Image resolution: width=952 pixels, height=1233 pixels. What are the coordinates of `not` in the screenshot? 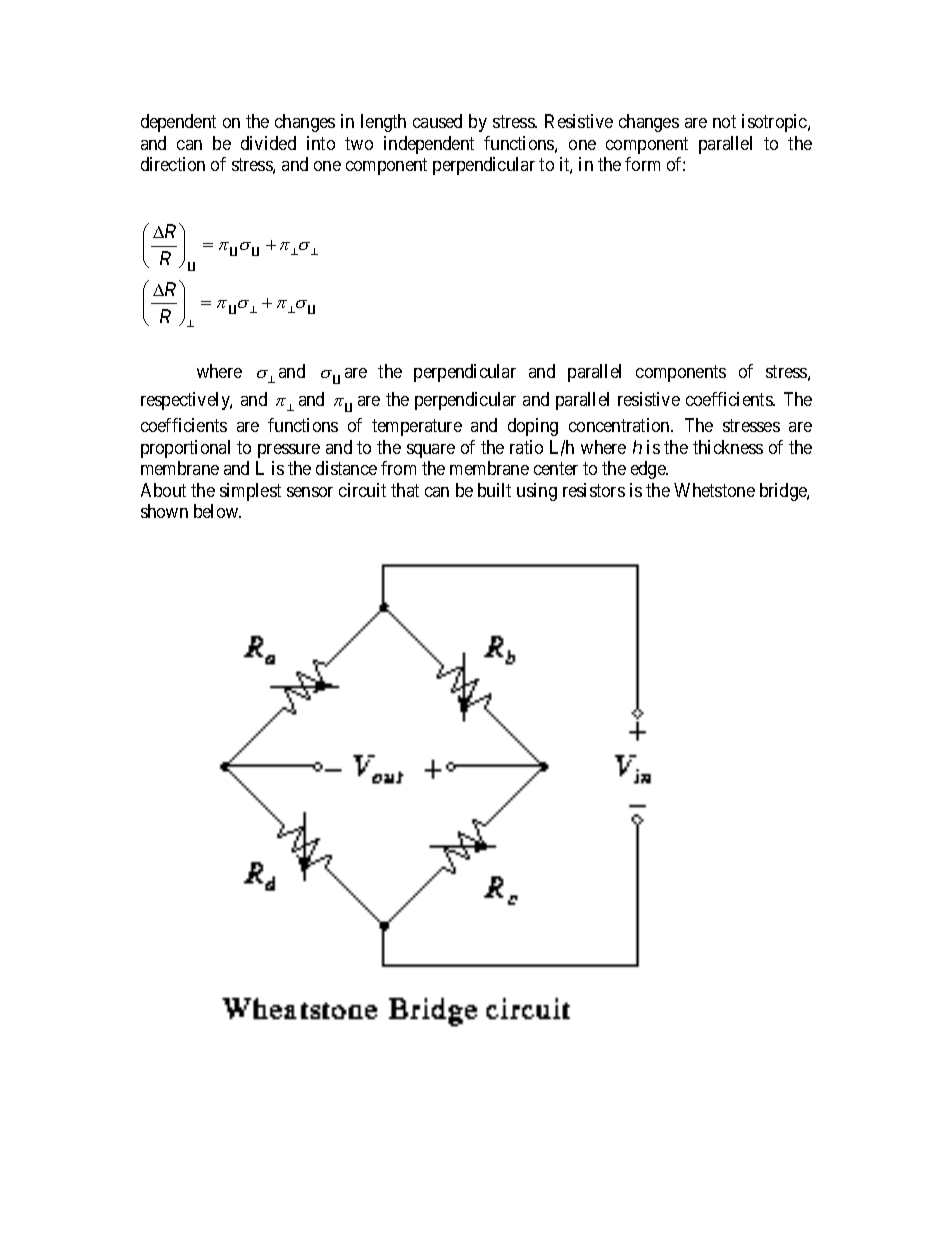 It's located at (724, 122).
